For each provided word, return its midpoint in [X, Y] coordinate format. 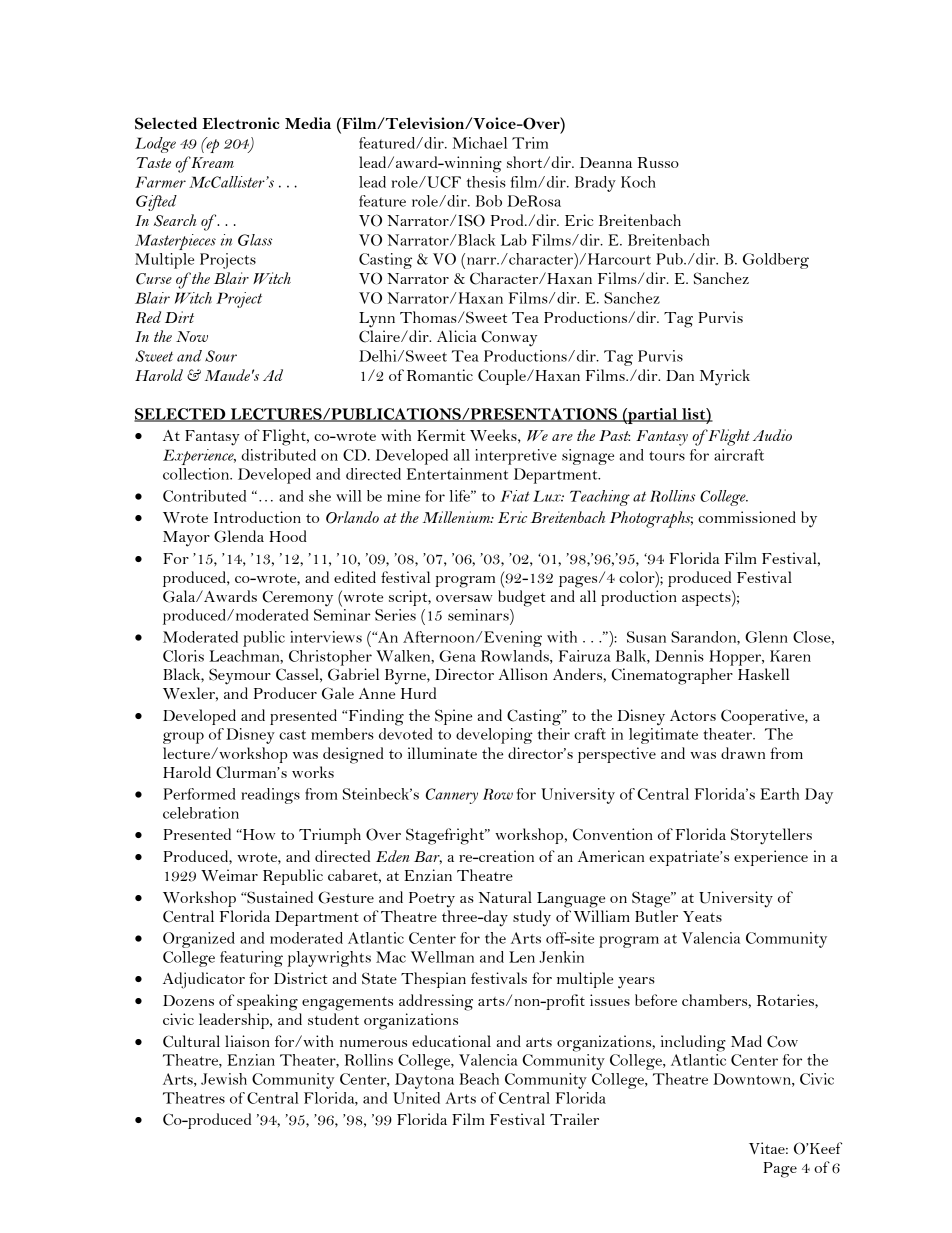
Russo [658, 162]
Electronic [241, 123]
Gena [457, 656]
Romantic [440, 375]
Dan [680, 375]
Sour [221, 356]
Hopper [736, 658]
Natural [505, 897]
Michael [479, 143]
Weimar [229, 875]
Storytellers [771, 836]
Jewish [224, 1079]
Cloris [183, 656]
